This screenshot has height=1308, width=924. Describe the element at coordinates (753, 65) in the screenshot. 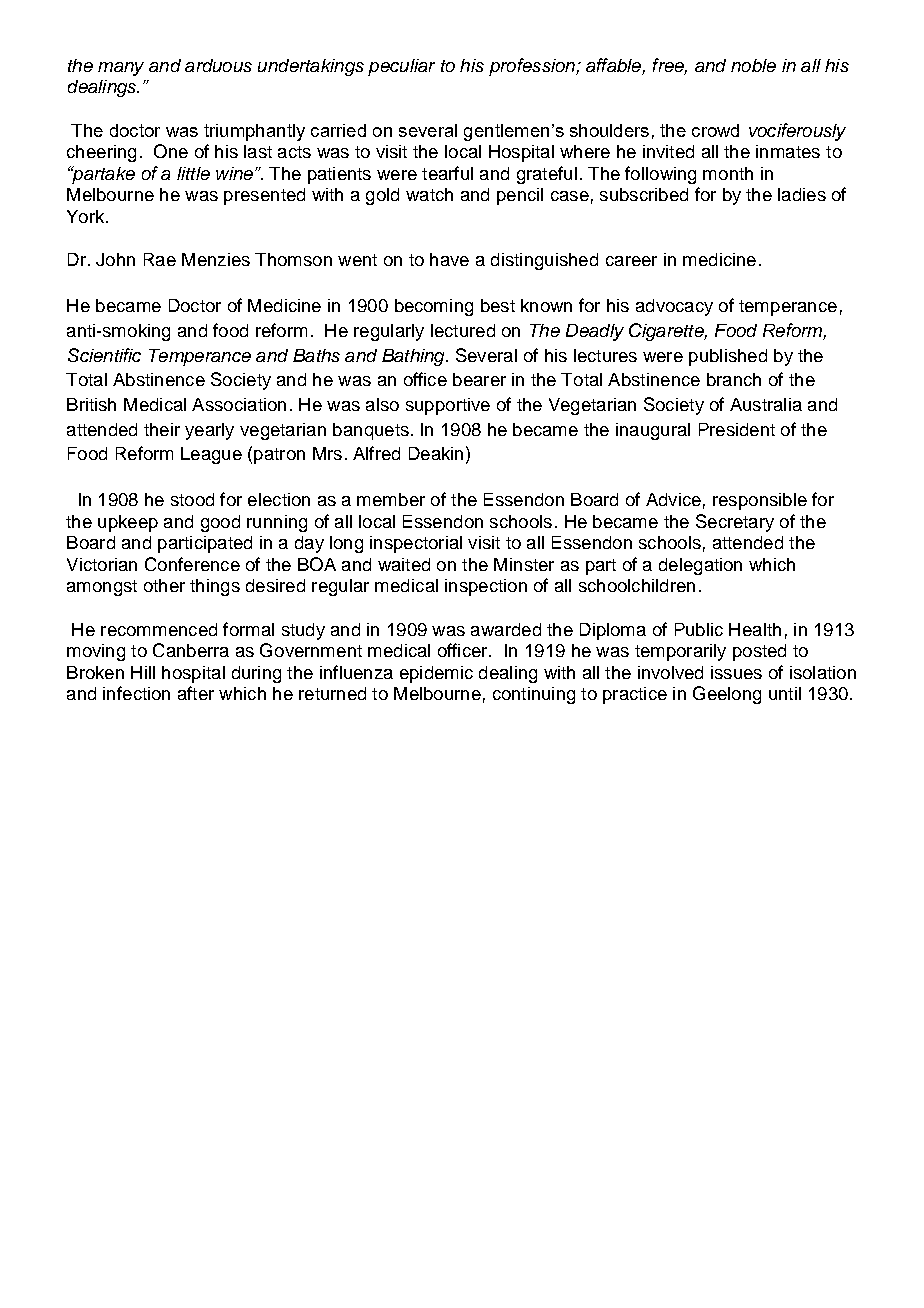

I see `noble` at that location.
